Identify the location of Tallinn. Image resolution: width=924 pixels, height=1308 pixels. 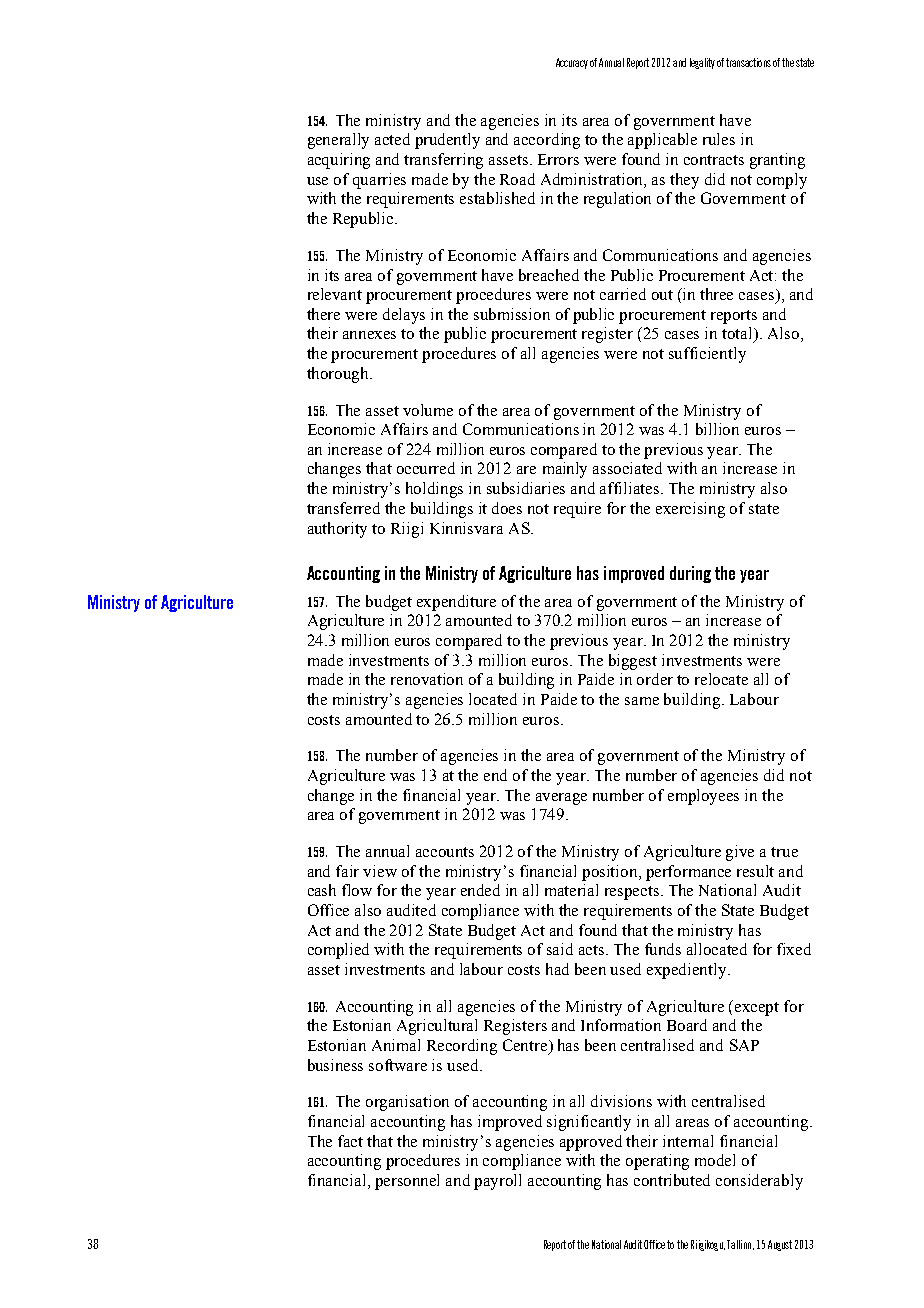
(739, 1244).
